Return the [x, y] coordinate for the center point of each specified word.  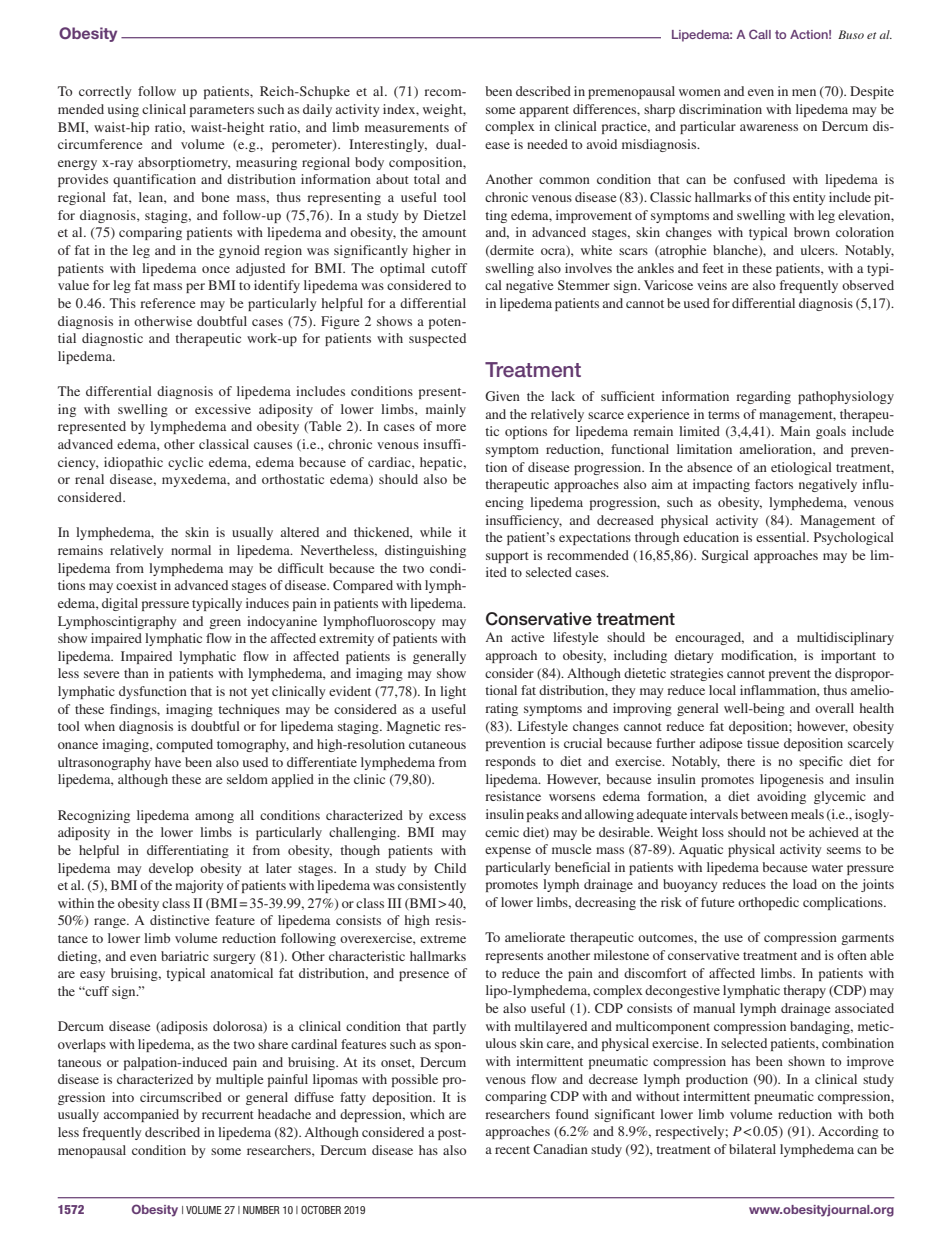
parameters [222, 111]
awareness [769, 127]
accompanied [141, 1115]
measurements [407, 128]
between [764, 814]
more [451, 427]
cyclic [185, 463]
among [214, 818]
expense [508, 852]
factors [774, 484]
